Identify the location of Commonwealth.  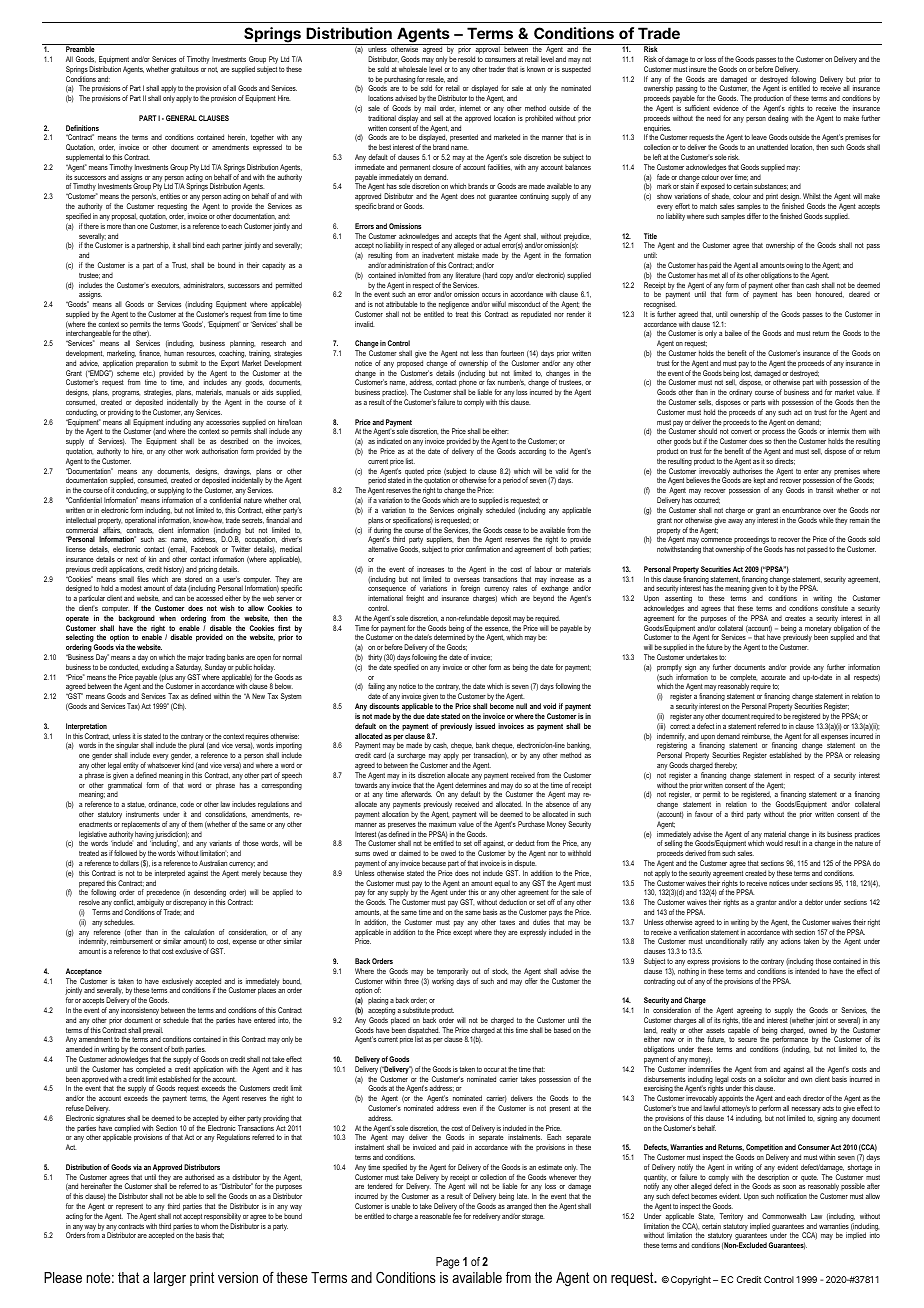
(784, 1216).
